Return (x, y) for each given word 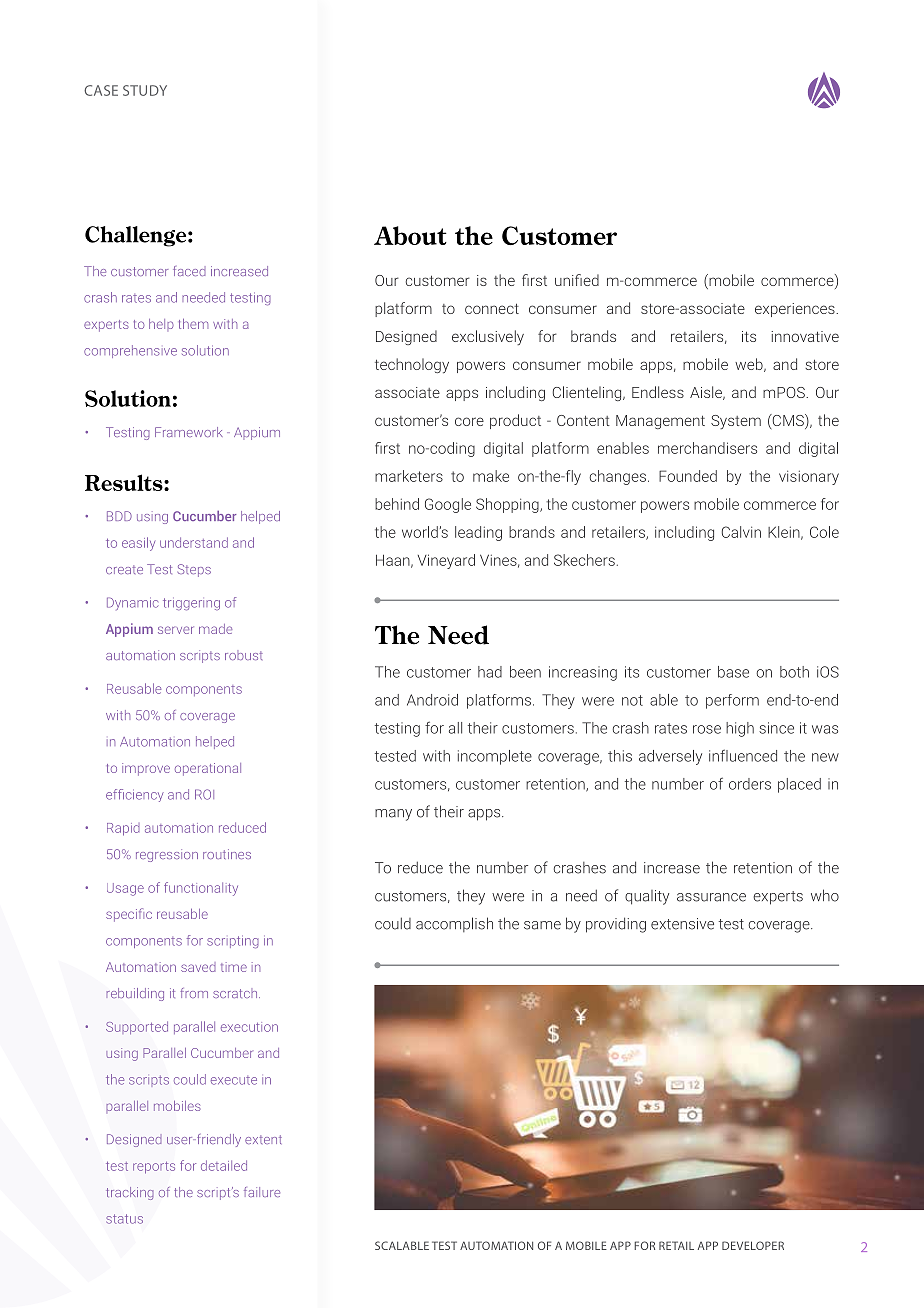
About (410, 235)
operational (208, 769)
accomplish (454, 924)
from (194, 993)
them (193, 324)
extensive (682, 924)
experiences (796, 310)
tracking (129, 1193)
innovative (805, 336)
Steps (194, 570)
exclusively (488, 337)
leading (478, 533)
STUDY (145, 90)
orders (750, 784)
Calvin (741, 532)
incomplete (495, 757)
